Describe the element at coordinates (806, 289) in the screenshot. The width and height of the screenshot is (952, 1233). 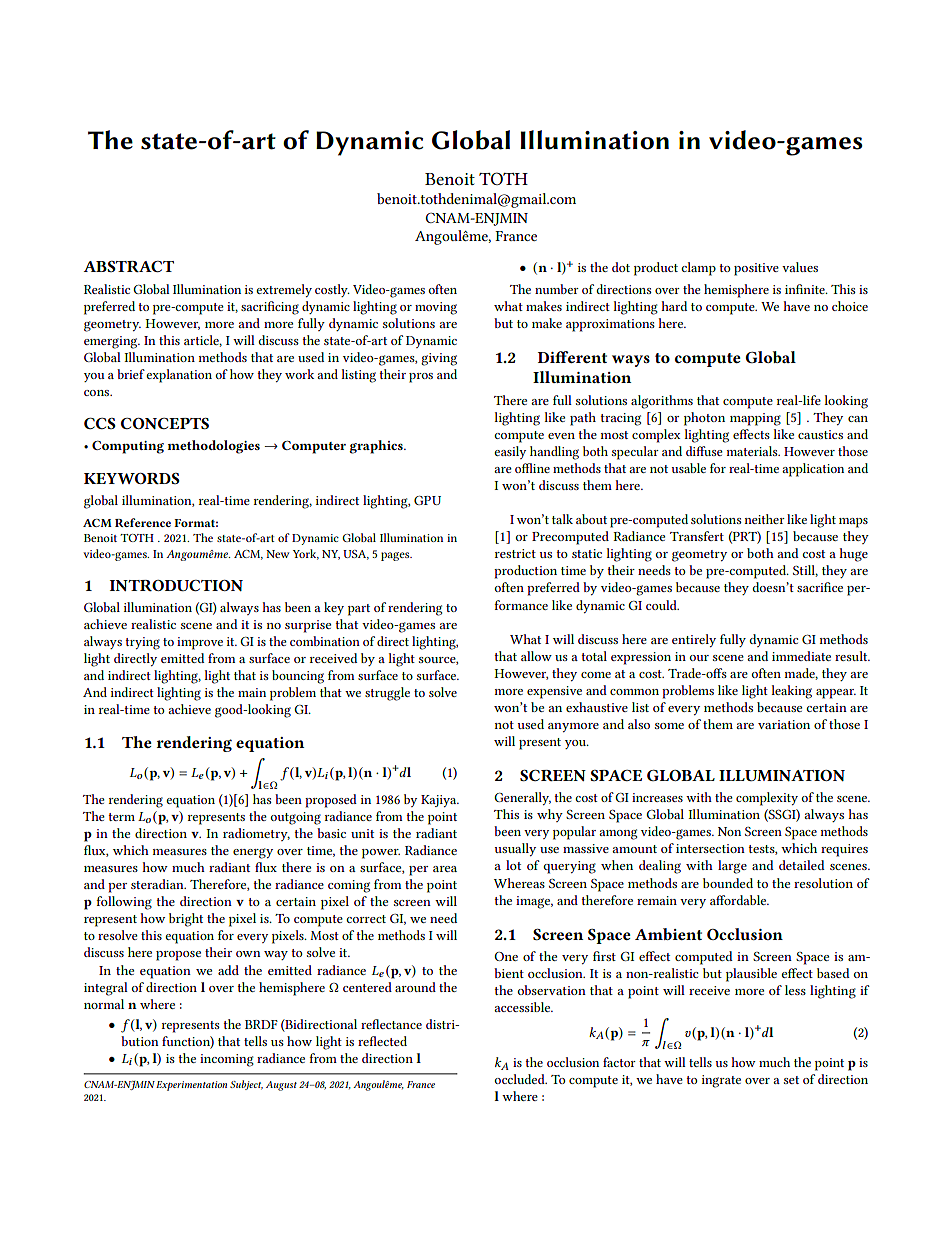
I see `infinite` at that location.
